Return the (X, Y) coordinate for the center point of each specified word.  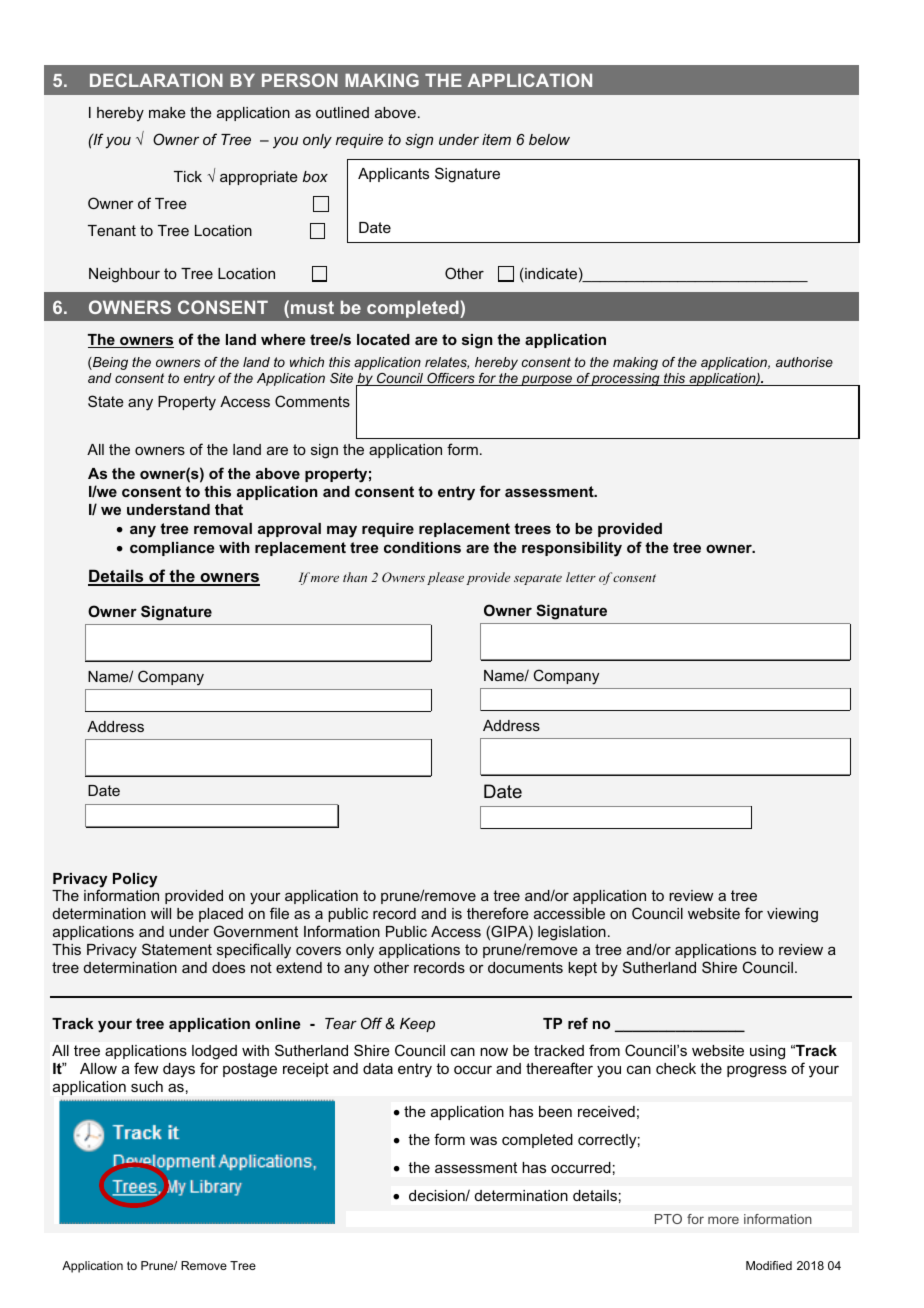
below (549, 139)
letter (581, 577)
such (147, 1086)
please (445, 578)
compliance (172, 549)
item (496, 139)
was (483, 1140)
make (167, 112)
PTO (668, 1219)
